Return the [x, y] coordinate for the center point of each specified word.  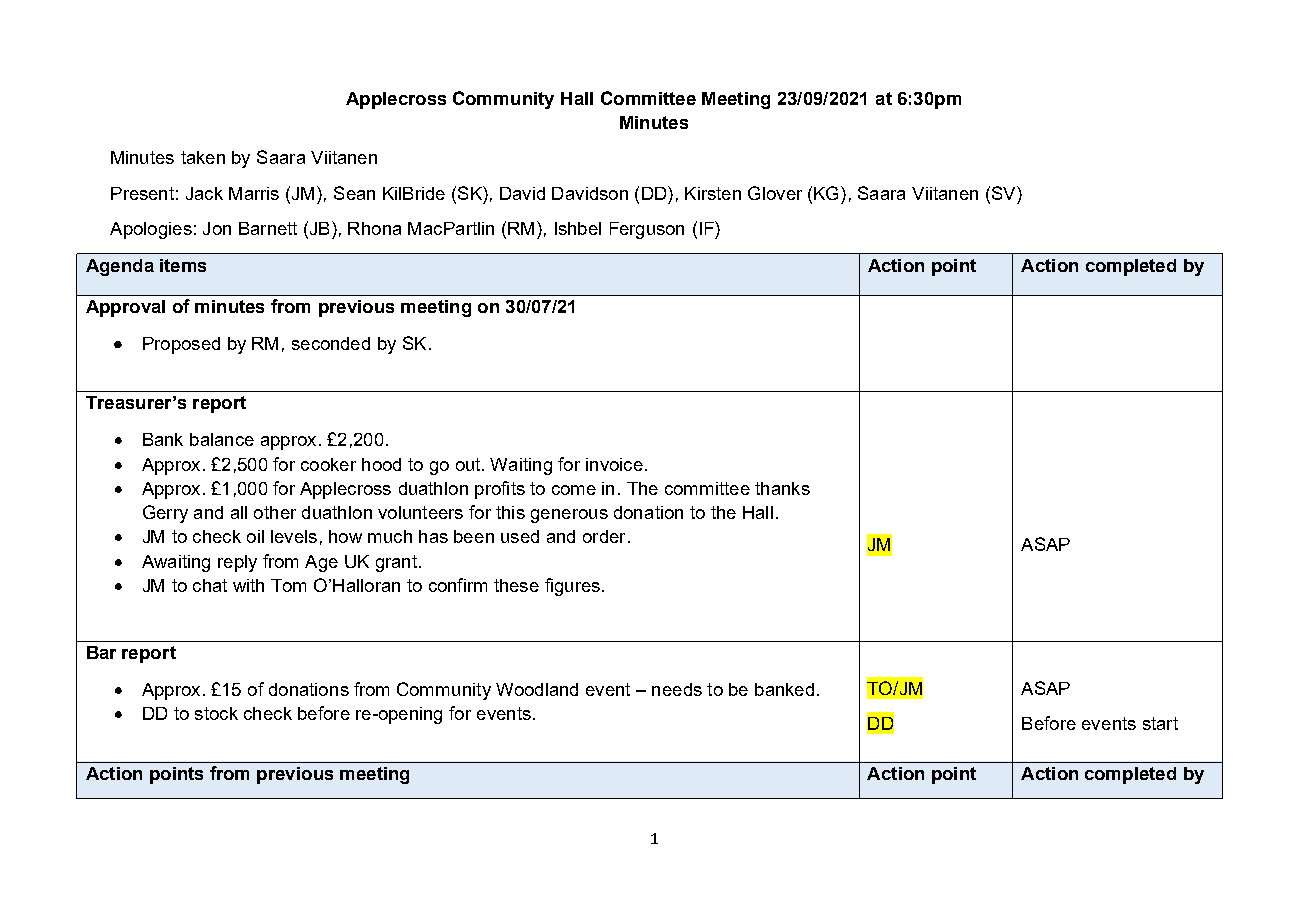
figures [572, 587]
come [574, 490]
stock [216, 713]
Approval [125, 308]
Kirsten [713, 193]
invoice [614, 464]
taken [203, 157]
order [604, 536]
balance [222, 439]
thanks [782, 488]
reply [237, 563]
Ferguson [647, 230]
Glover [775, 193]
